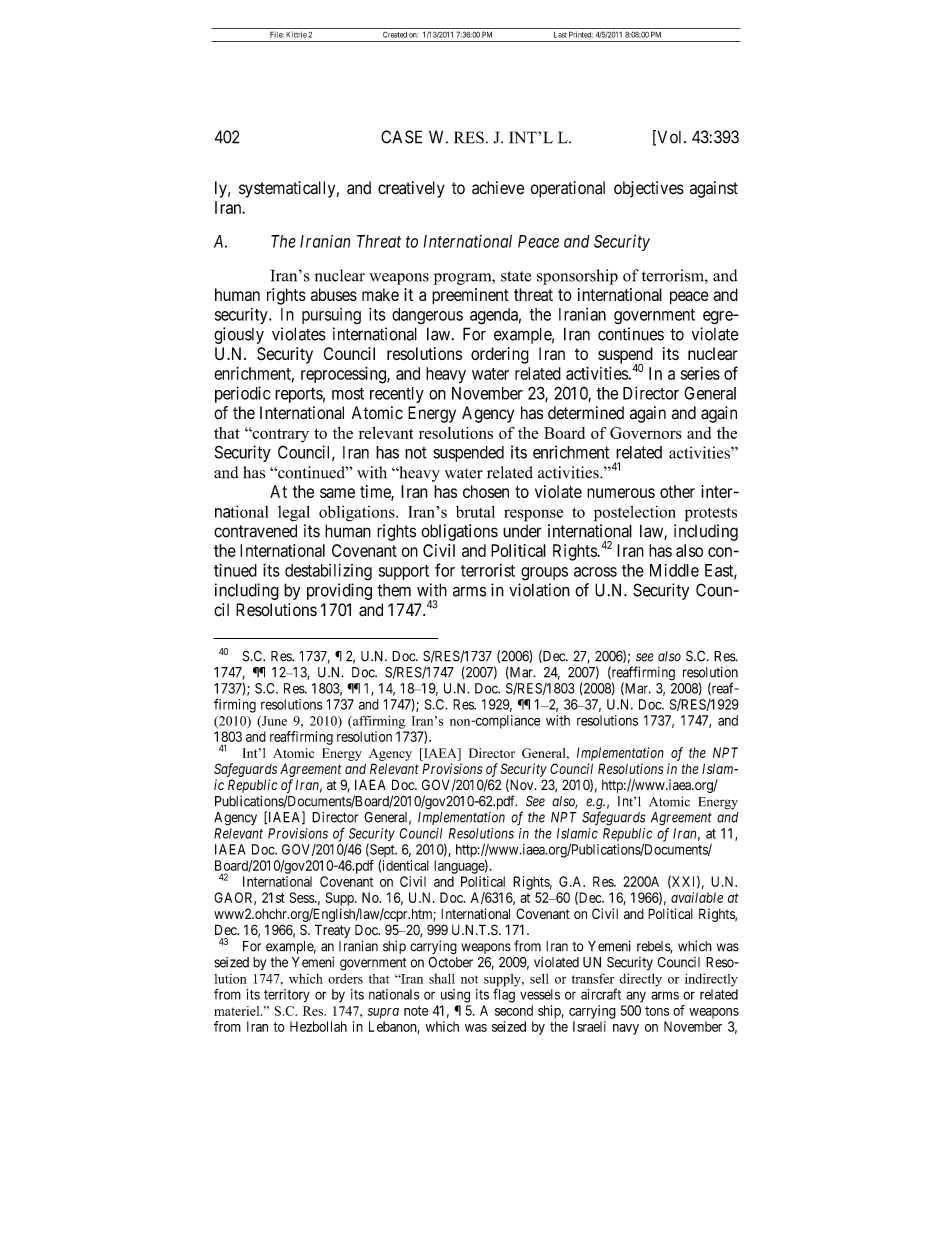 The image size is (952, 1233). Describe the element at coordinates (674, 570) in the screenshot. I see `Middle` at that location.
